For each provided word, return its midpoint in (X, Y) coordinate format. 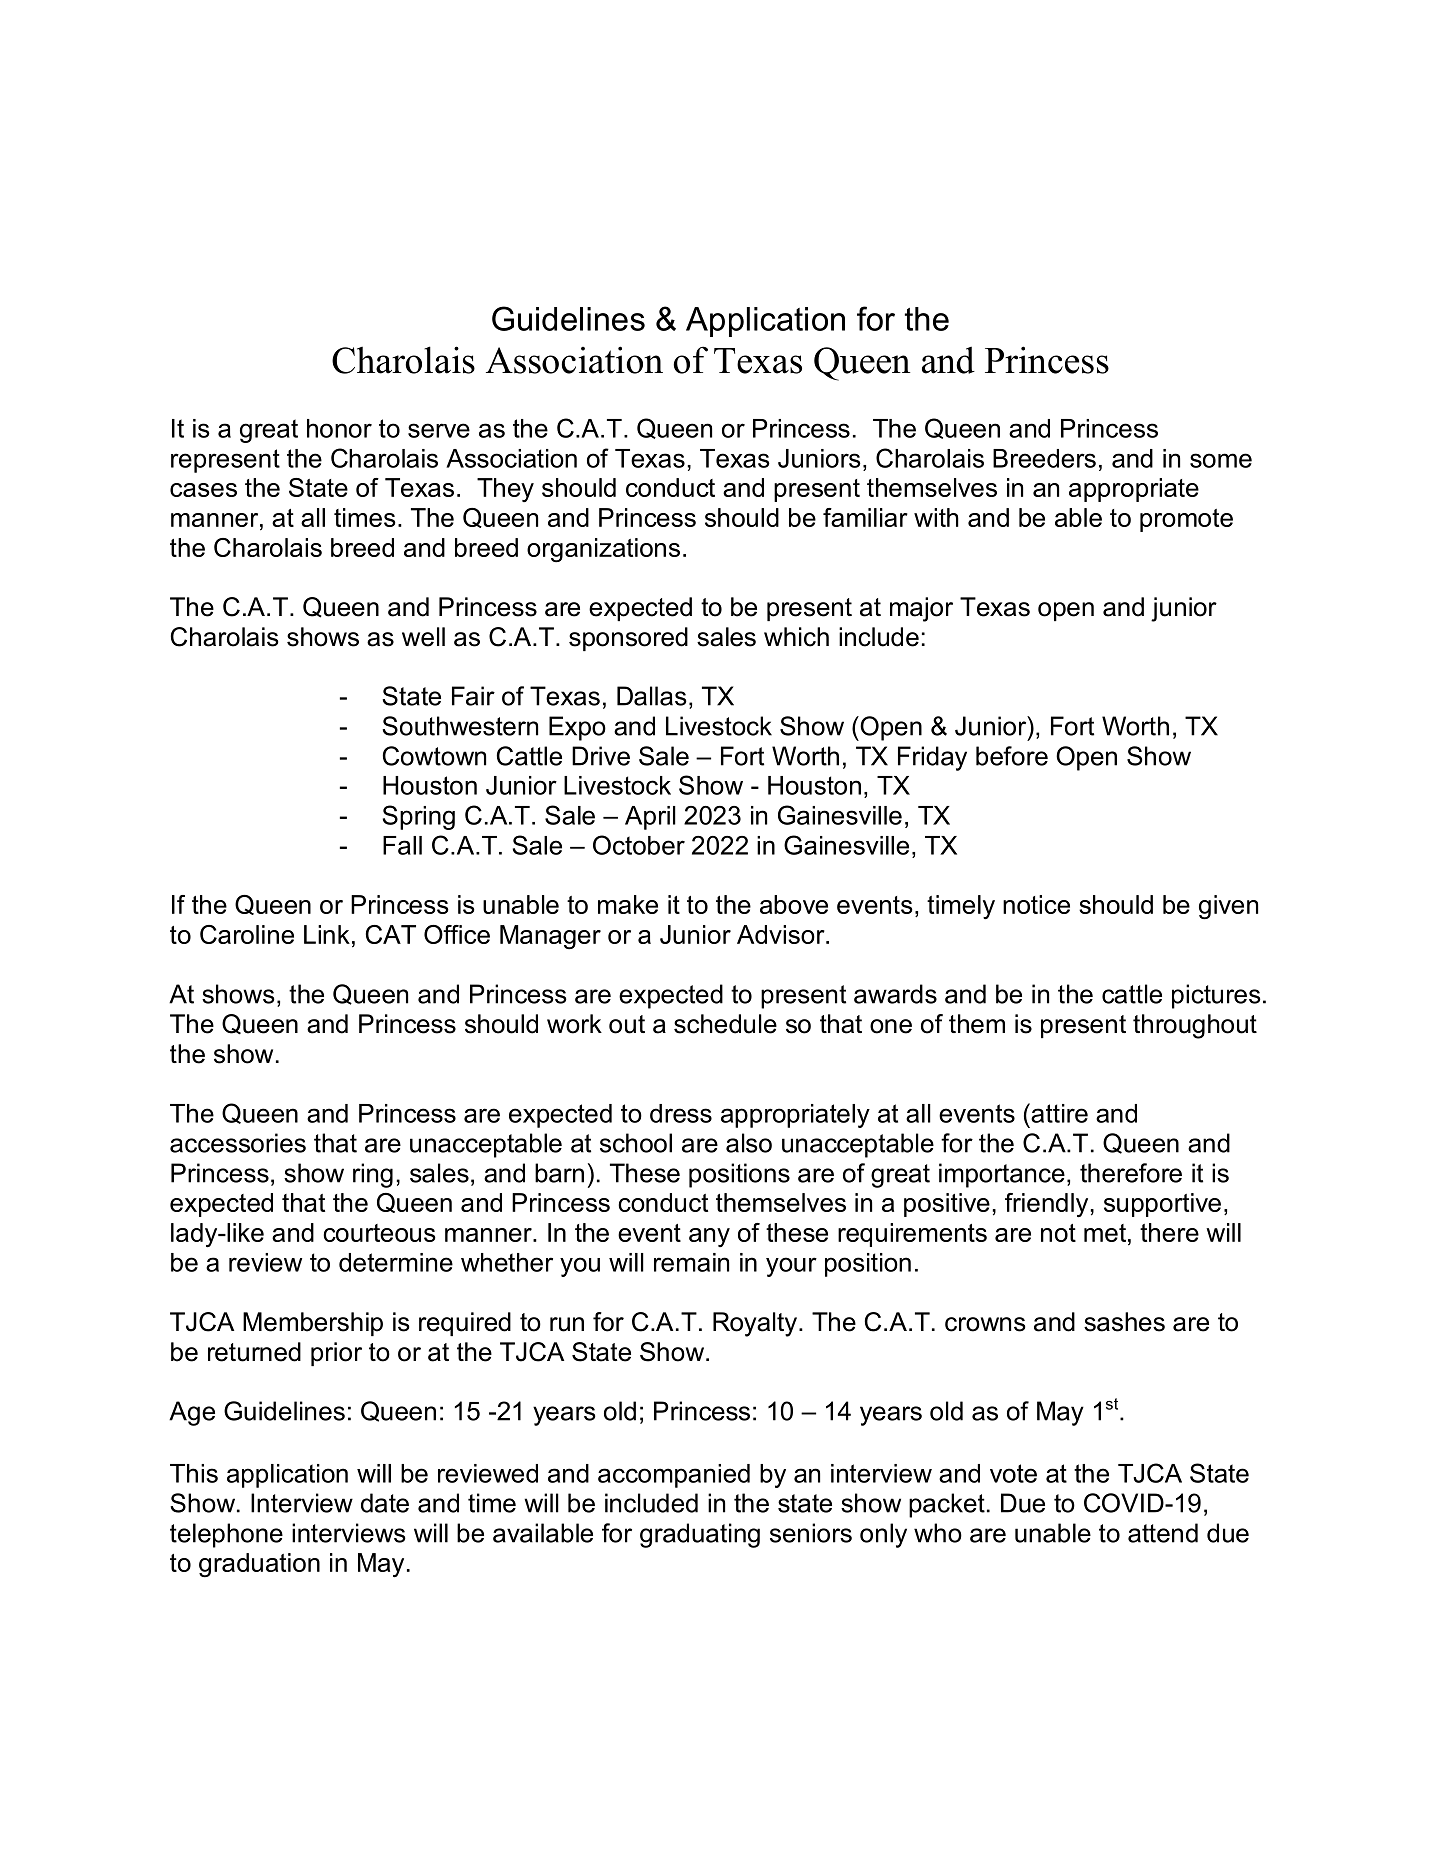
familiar (865, 517)
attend (1163, 1533)
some (1221, 460)
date (385, 1503)
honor (339, 428)
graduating (700, 1535)
